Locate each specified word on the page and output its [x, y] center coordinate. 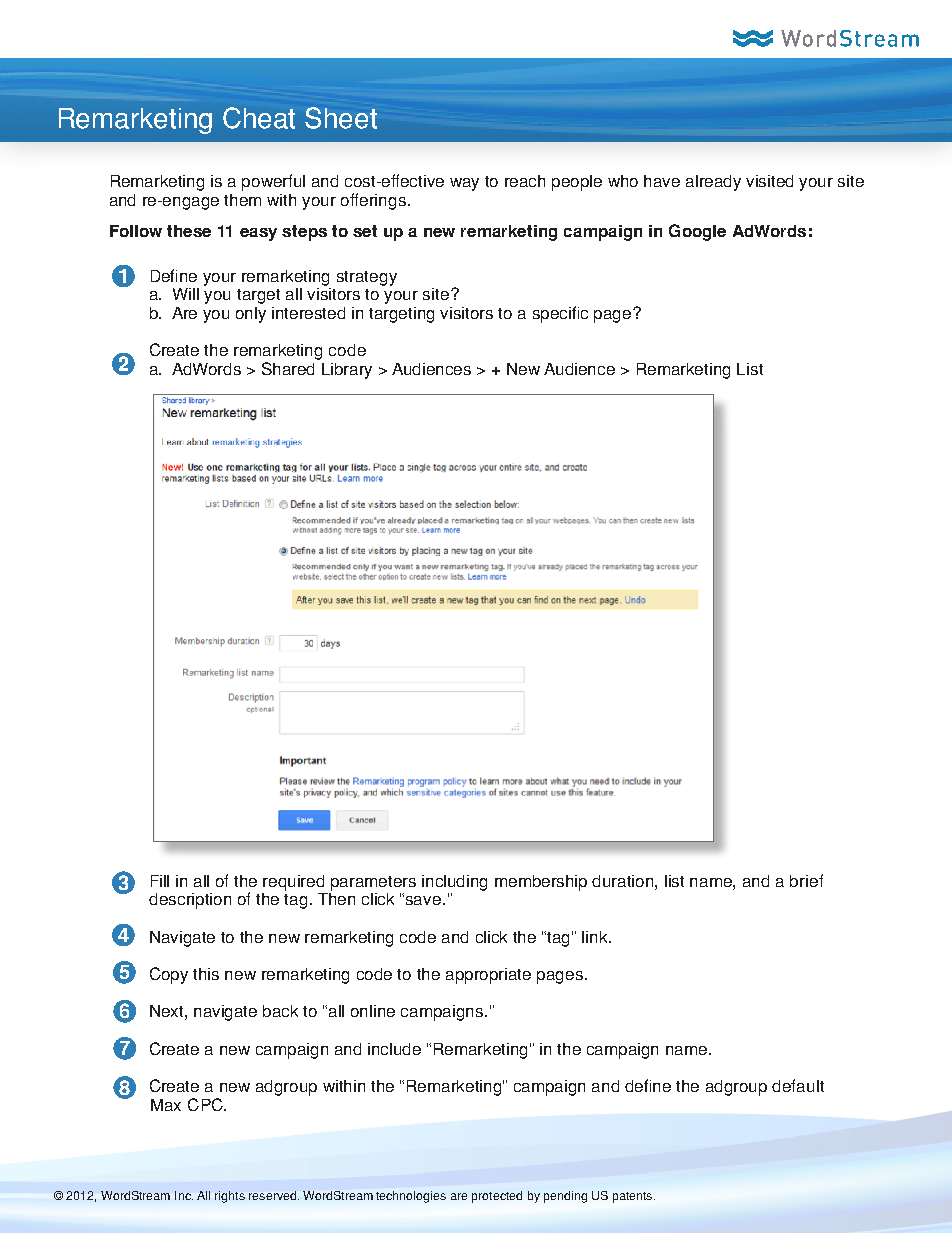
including [454, 883]
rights [230, 1197]
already [713, 183]
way [464, 184]
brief [806, 880]
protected [497, 1197]
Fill [160, 881]
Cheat [259, 118]
